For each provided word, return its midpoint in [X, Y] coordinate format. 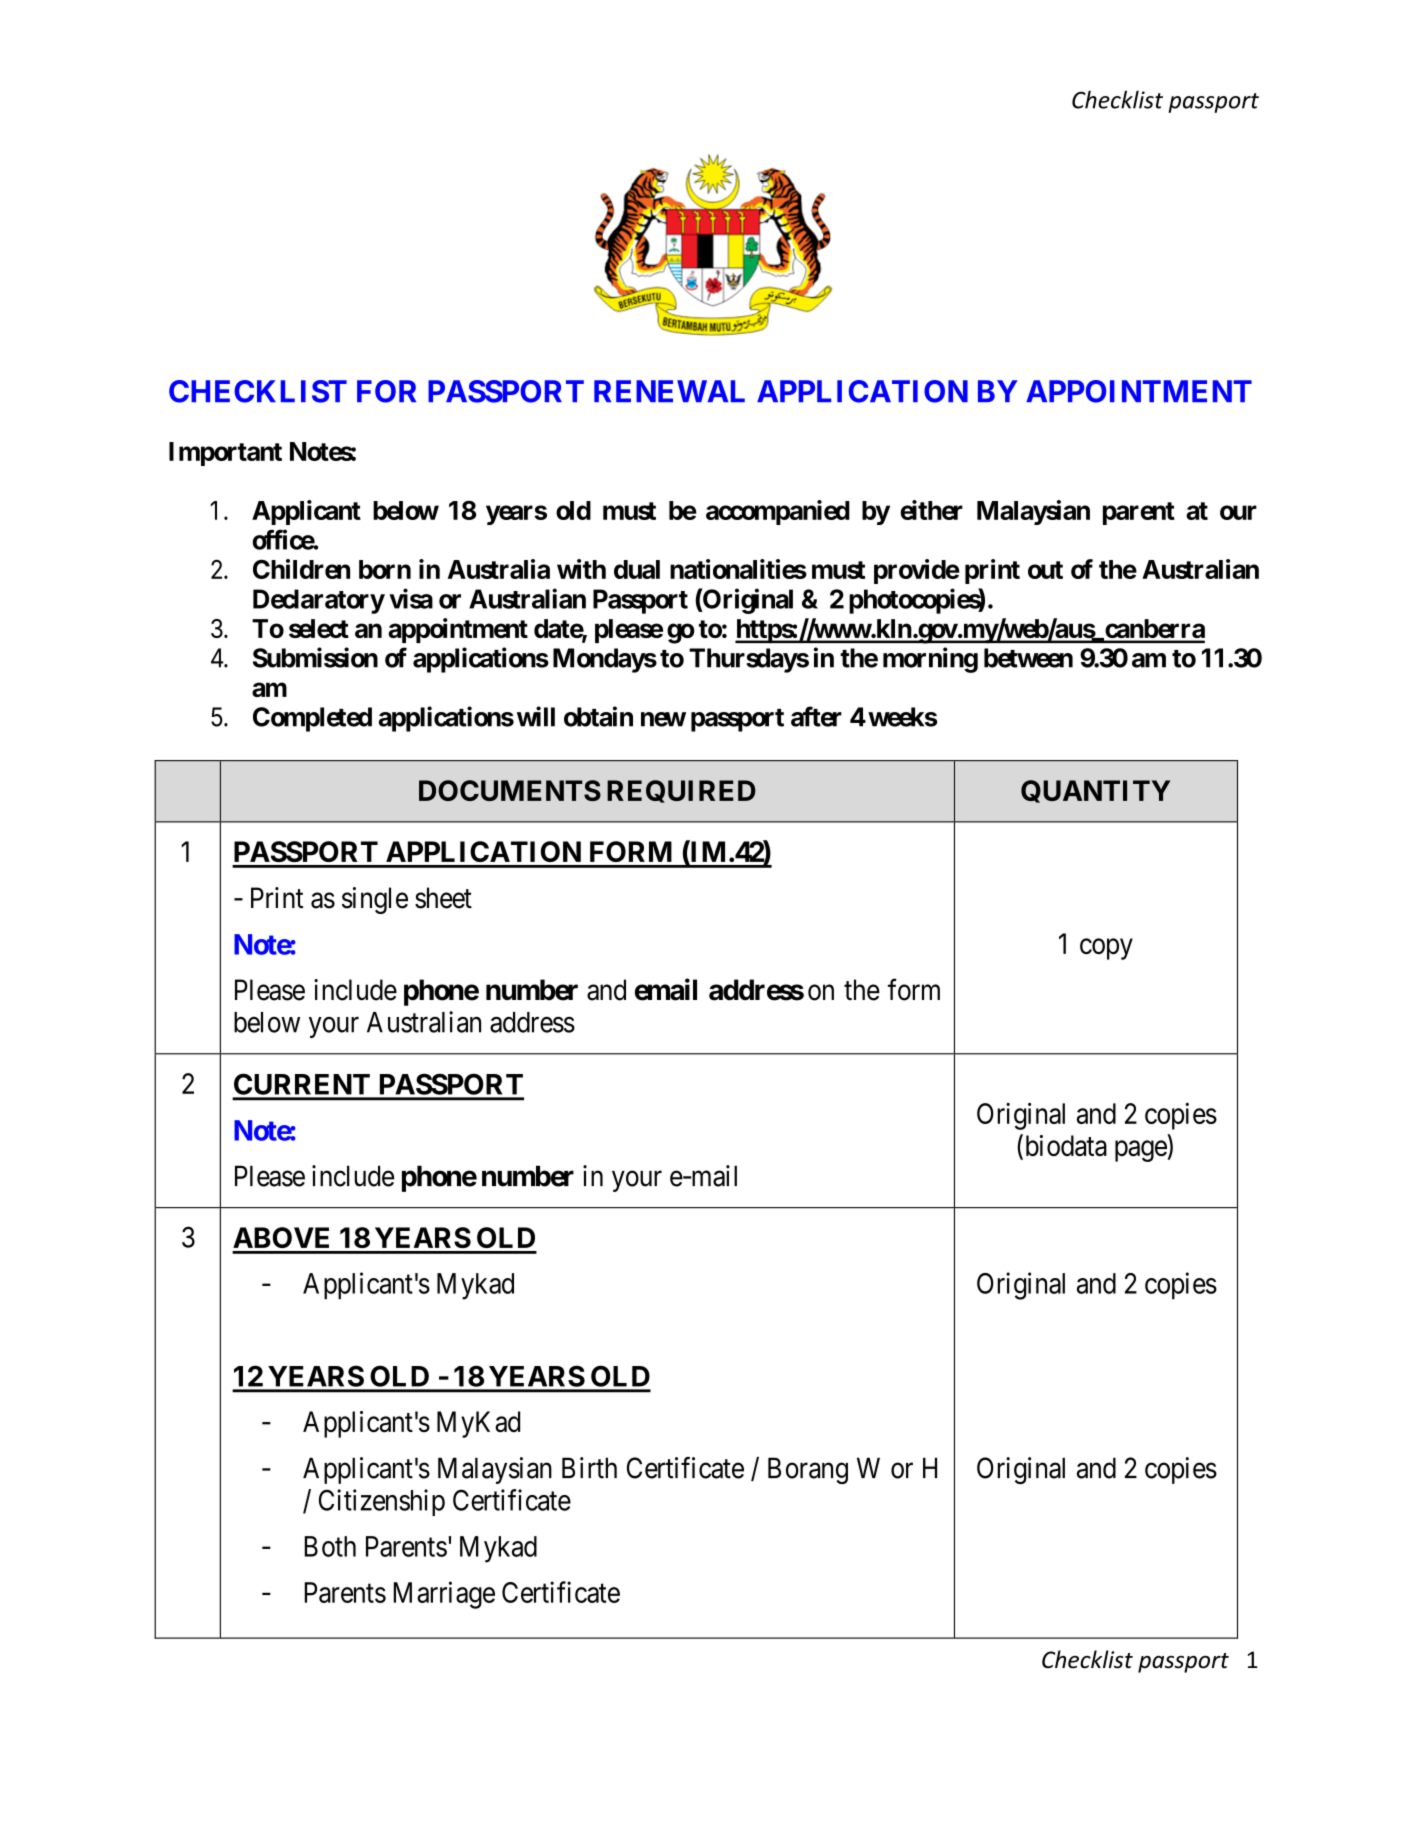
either [931, 510]
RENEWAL [669, 391]
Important [225, 454]
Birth [589, 1468]
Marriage [444, 1595]
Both [330, 1546]
